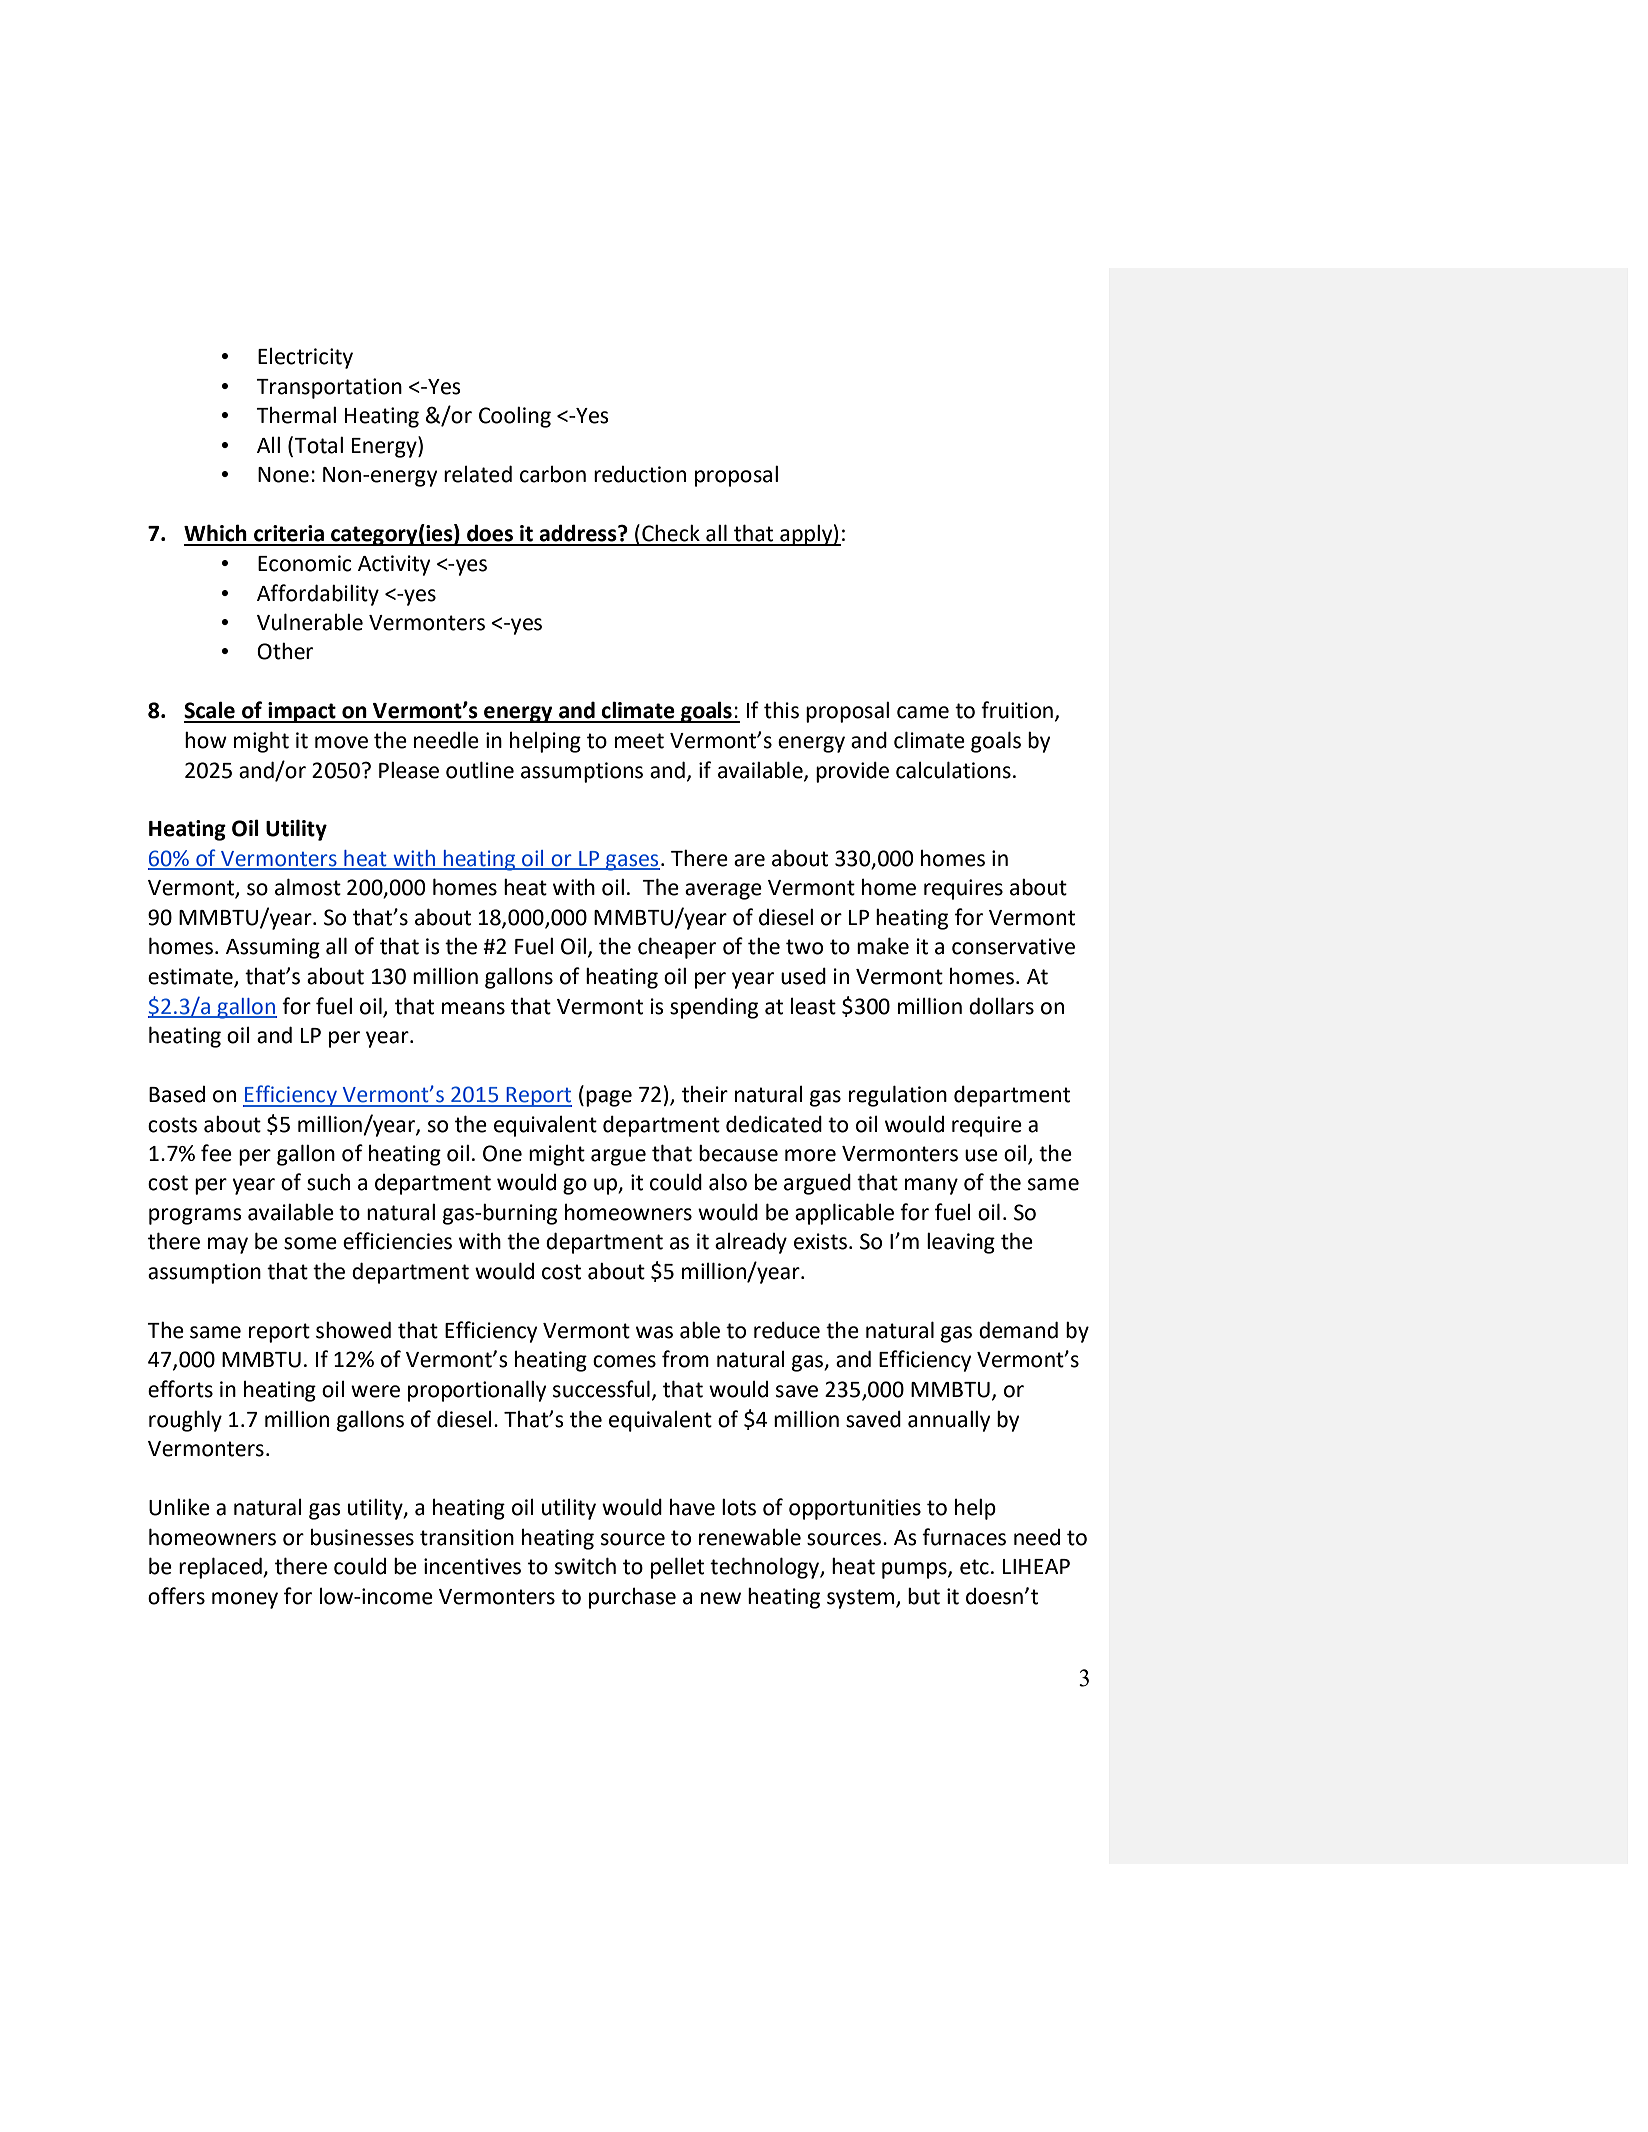 Image resolution: width=1648 pixels, height=2132 pixels. What do you see at coordinates (923, 712) in the image?
I see `came` at bounding box center [923, 712].
